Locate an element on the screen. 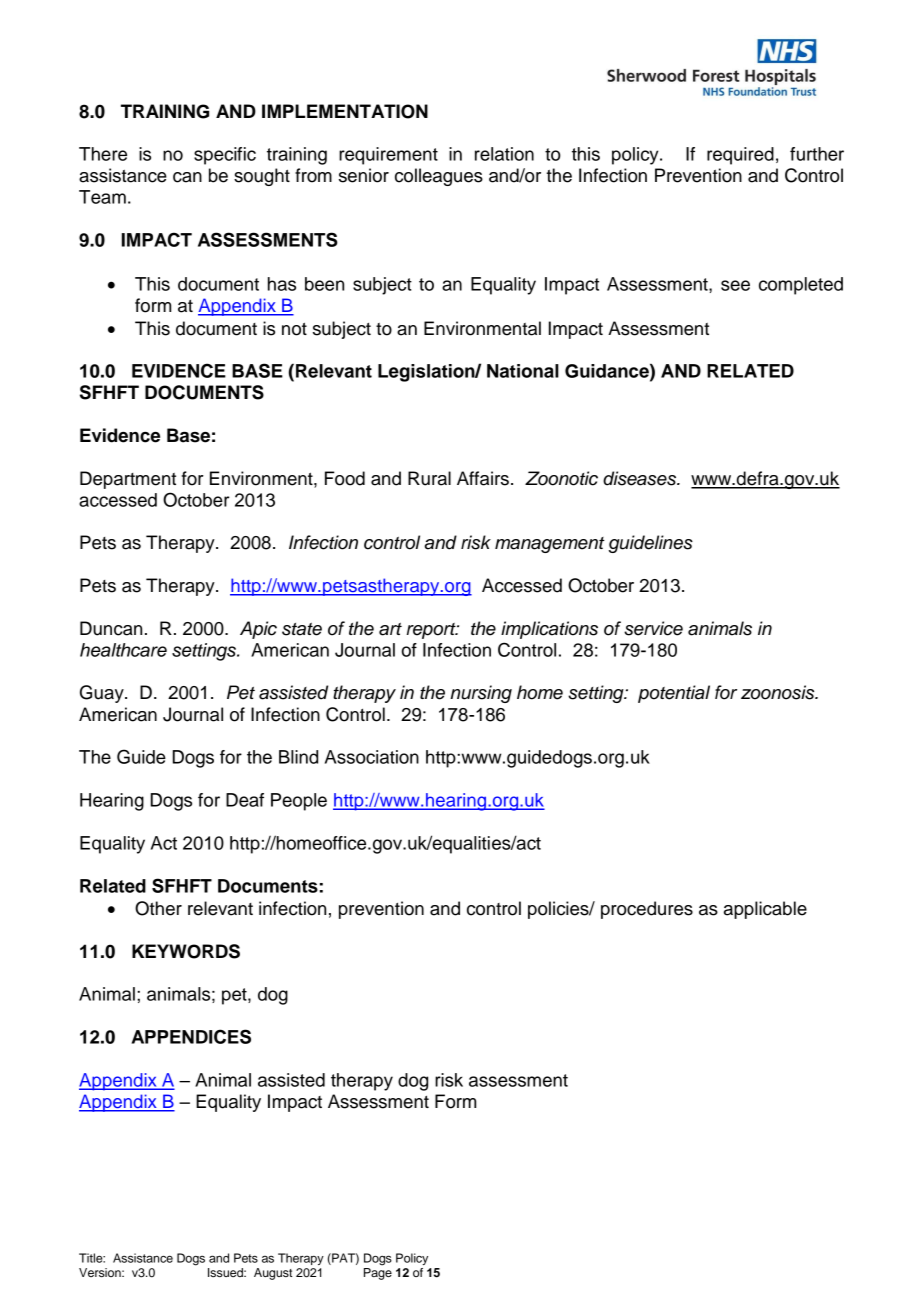 The image size is (924, 1308). nursing is located at coordinates (481, 694).
